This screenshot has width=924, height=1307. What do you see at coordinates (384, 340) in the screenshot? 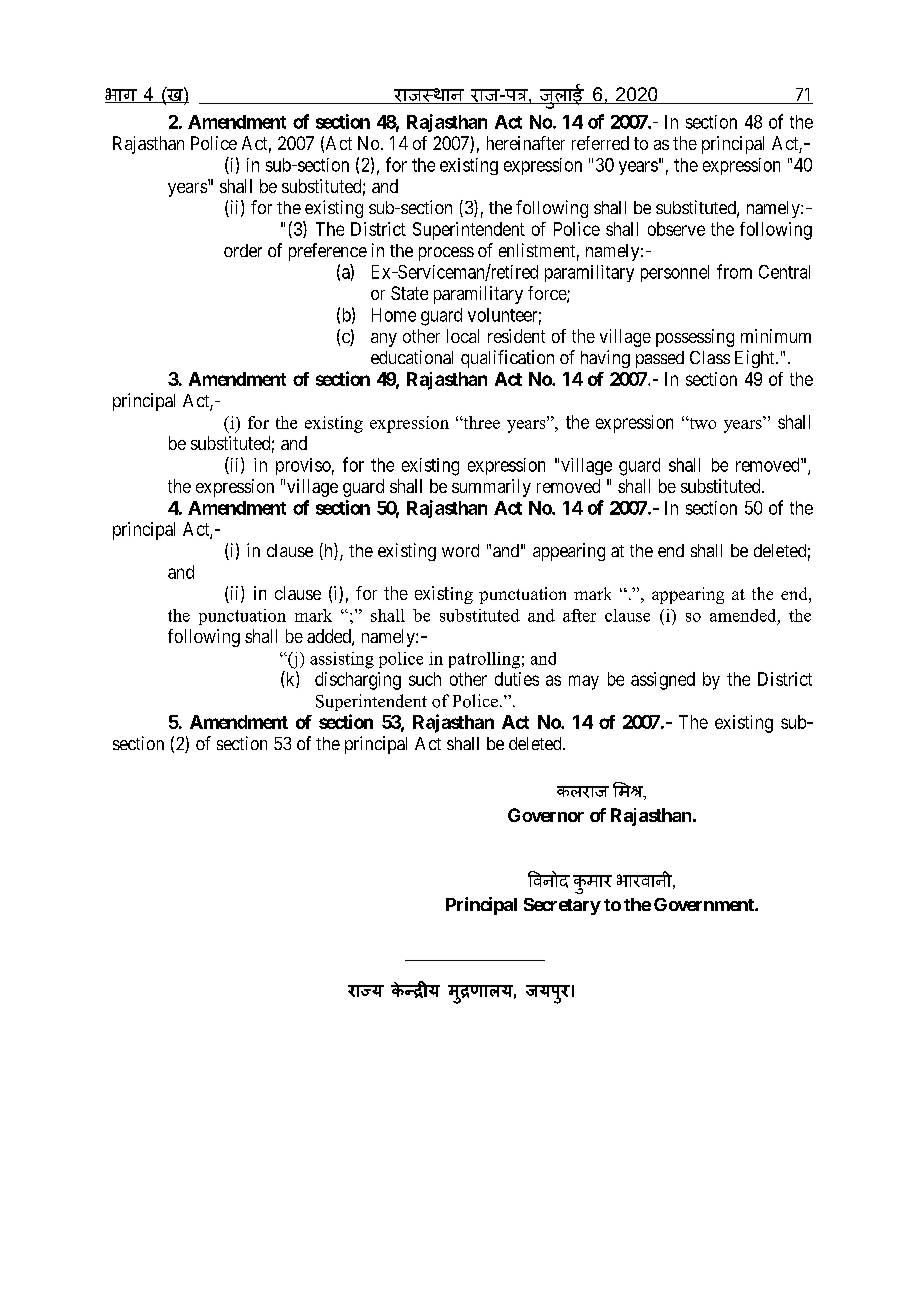
I see `any` at bounding box center [384, 340].
